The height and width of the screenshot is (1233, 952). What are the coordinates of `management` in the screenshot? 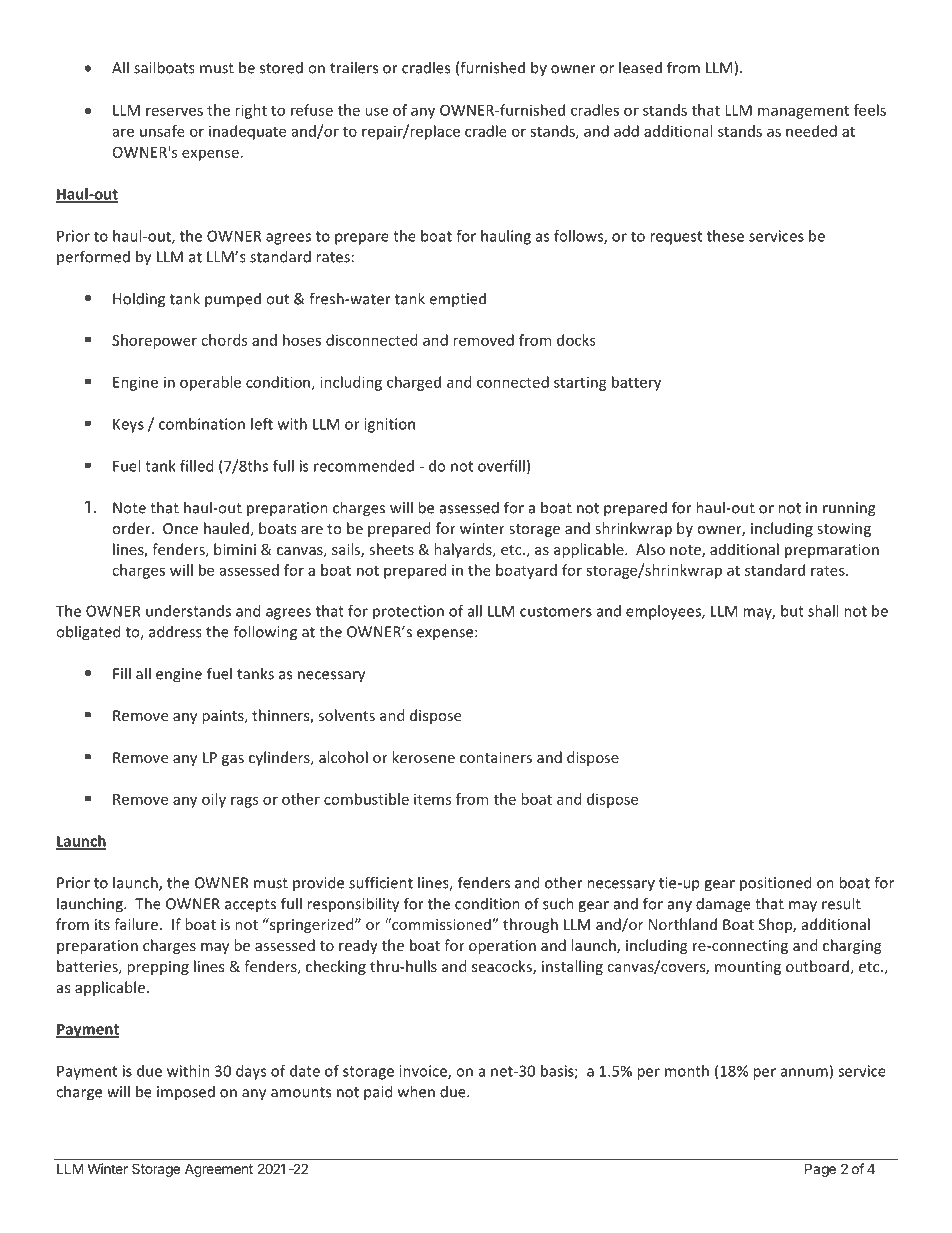 It's located at (803, 112).
